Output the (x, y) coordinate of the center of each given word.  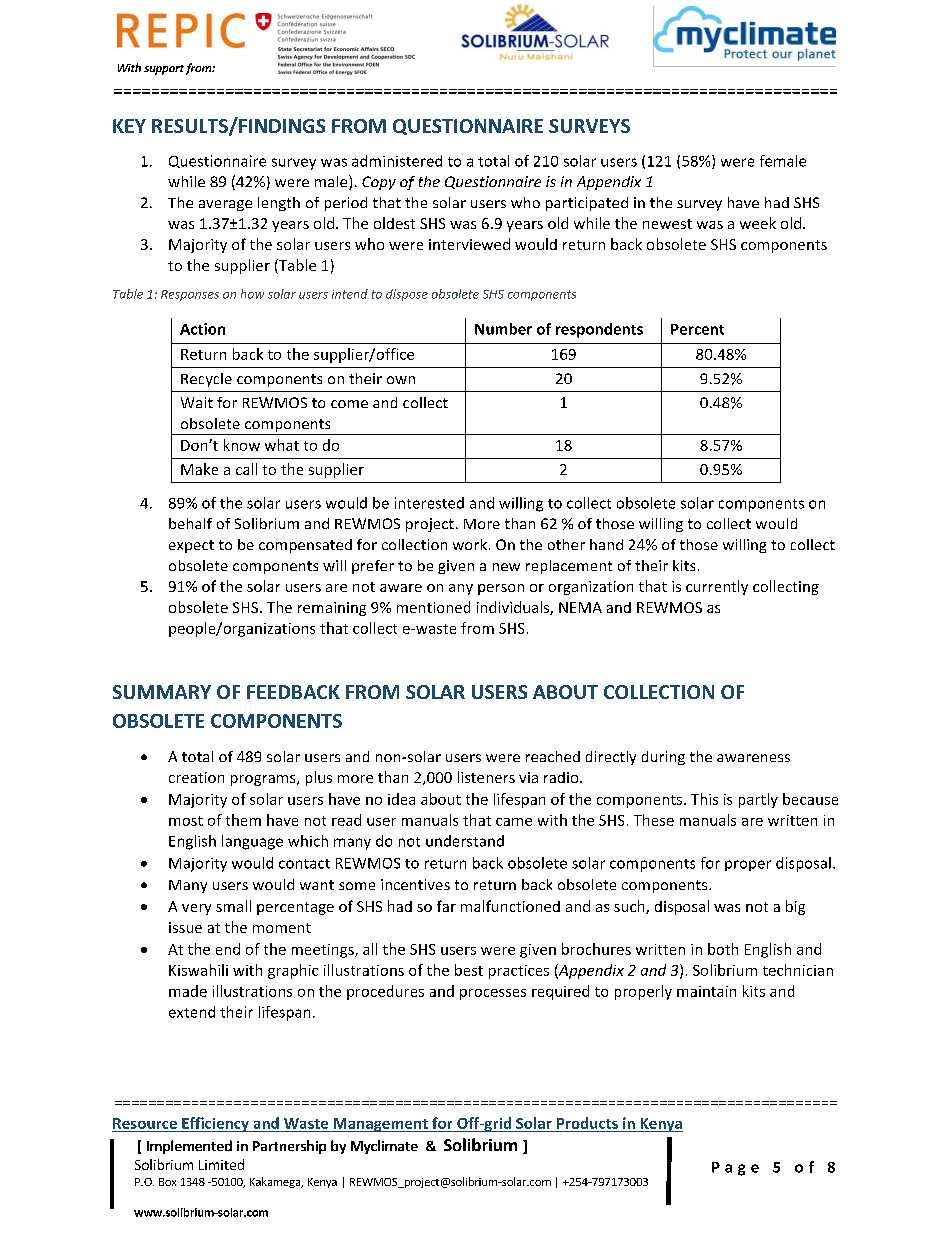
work (470, 544)
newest (667, 224)
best (469, 970)
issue (185, 927)
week (758, 223)
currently (717, 587)
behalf (190, 523)
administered (397, 161)
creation (196, 777)
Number (503, 329)
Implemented (189, 1147)
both (723, 949)
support (164, 70)
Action (202, 329)
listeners (486, 777)
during (663, 758)
